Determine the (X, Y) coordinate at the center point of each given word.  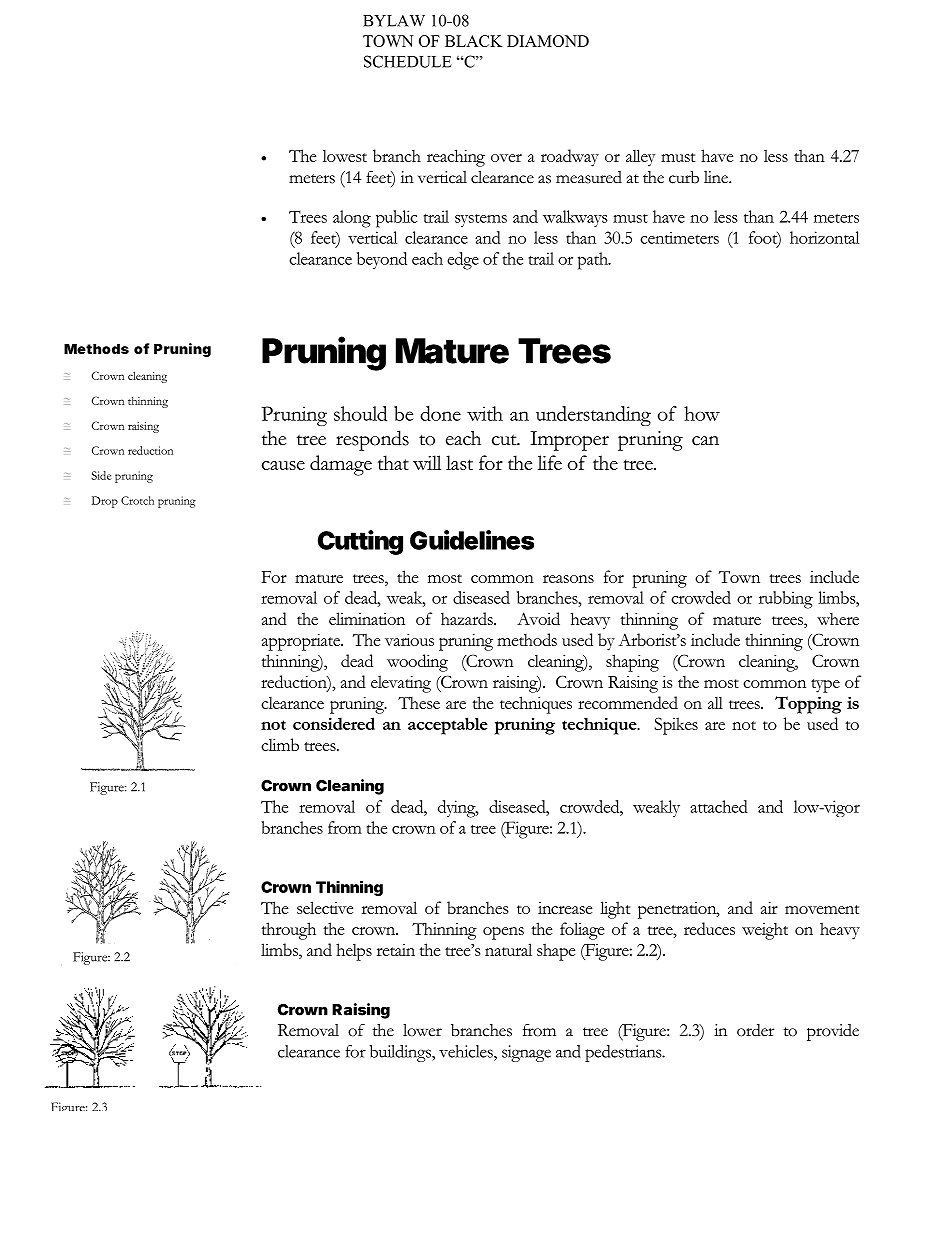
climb (280, 744)
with (485, 413)
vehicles (467, 1051)
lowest (345, 155)
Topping (808, 705)
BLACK (473, 41)
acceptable (448, 726)
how (702, 413)
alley (640, 158)
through (289, 931)
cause (283, 465)
